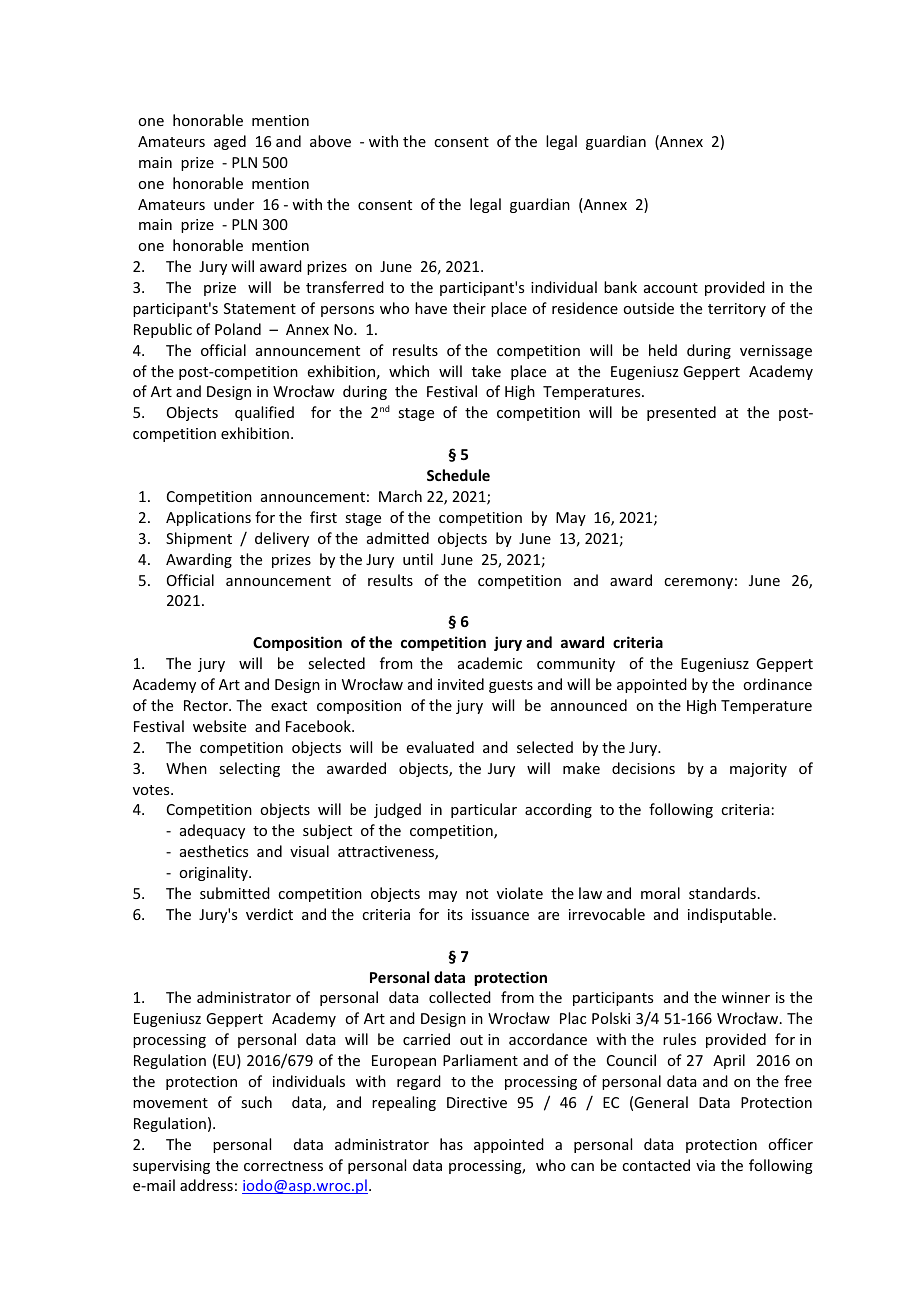 Image resolution: width=924 pixels, height=1308 pixels. I want to click on account, so click(671, 288).
